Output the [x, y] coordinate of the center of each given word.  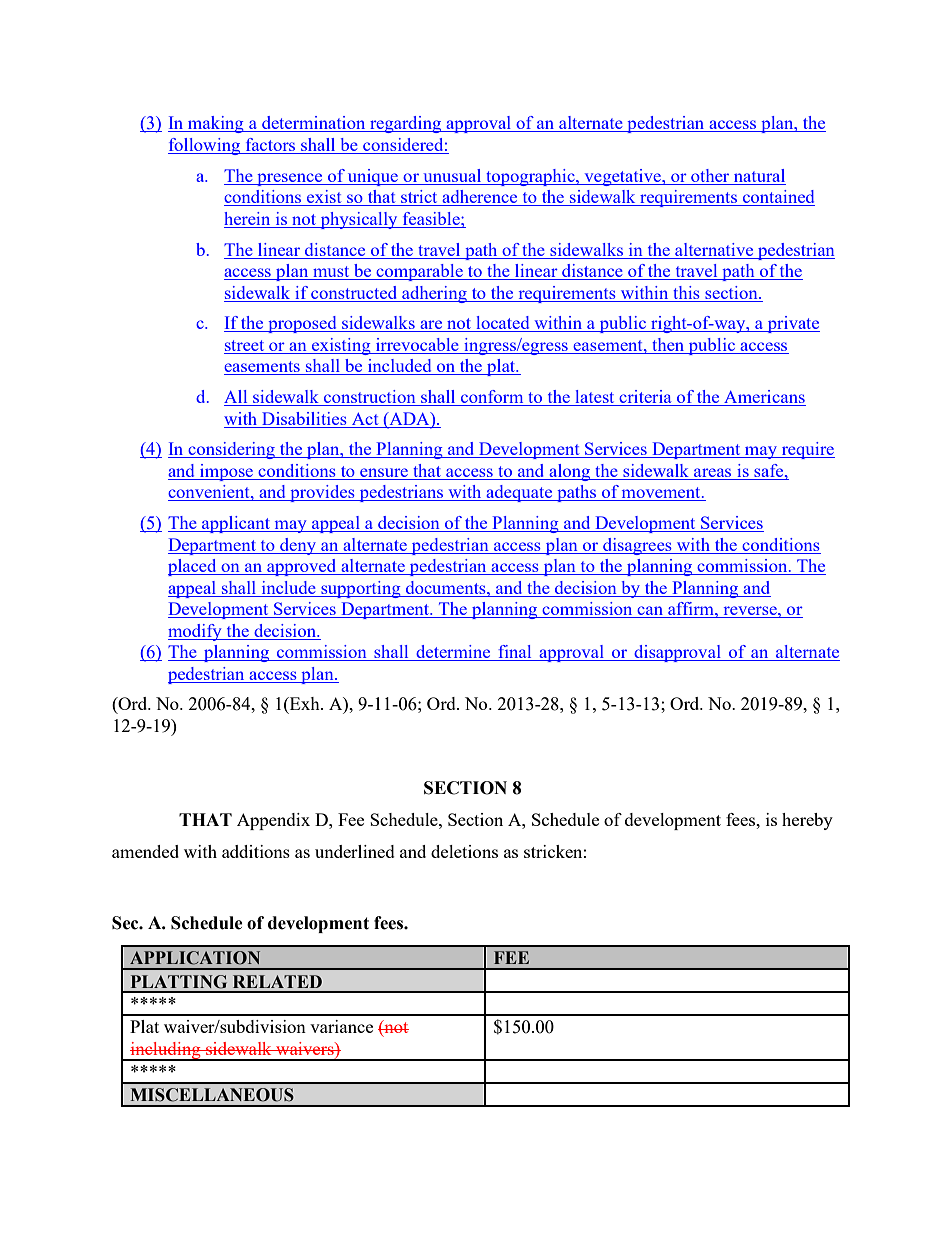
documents [447, 587]
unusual [452, 175]
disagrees [637, 546]
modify [196, 632]
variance [341, 1026]
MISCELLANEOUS [212, 1095]
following [205, 146]
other [710, 175]
